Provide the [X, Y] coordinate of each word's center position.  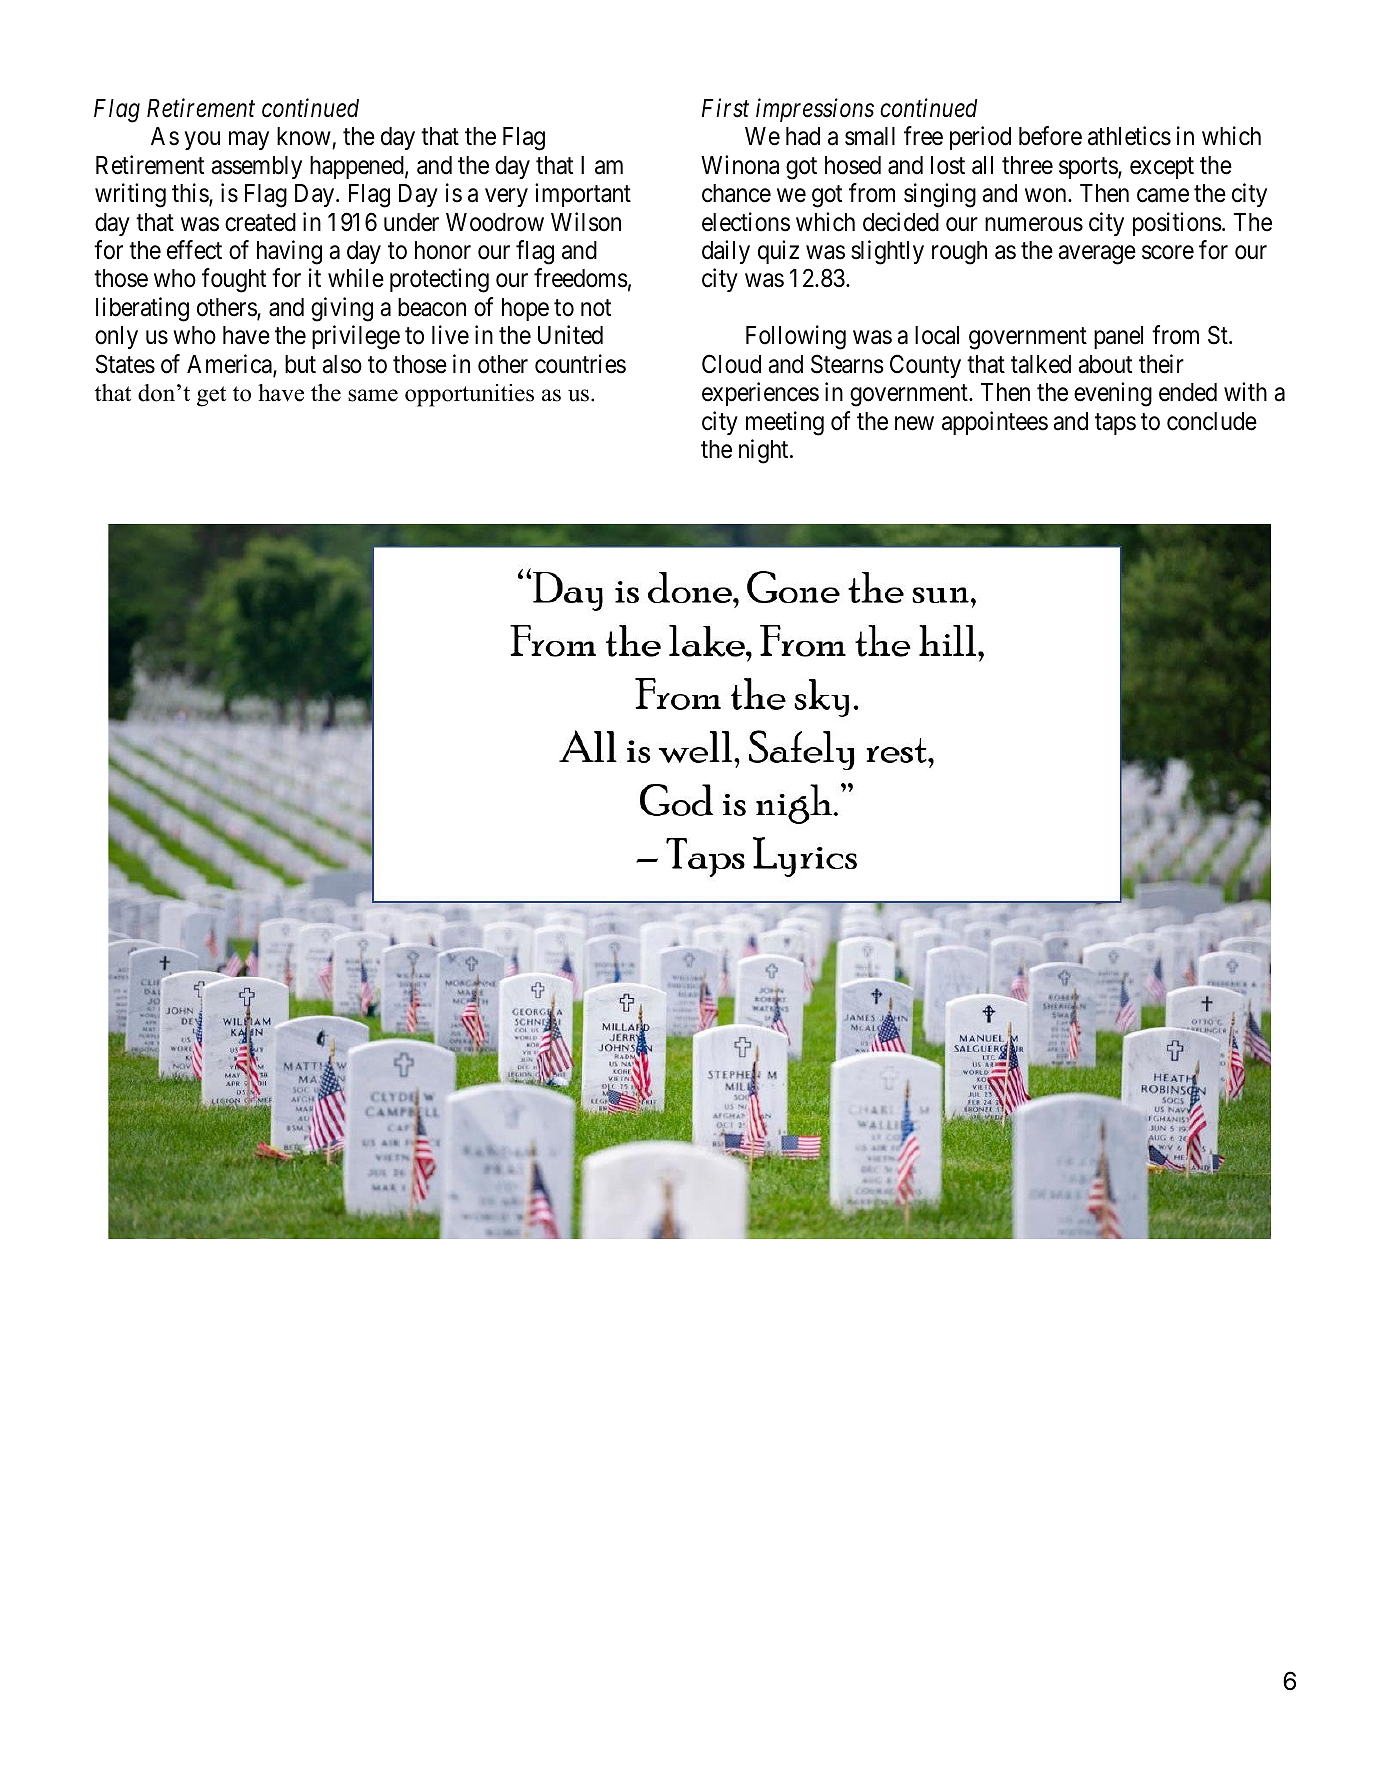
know [305, 138]
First [725, 108]
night [765, 451]
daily [726, 252]
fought [234, 281]
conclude [1212, 421]
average [1097, 255]
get [211, 396]
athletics [1129, 136]
